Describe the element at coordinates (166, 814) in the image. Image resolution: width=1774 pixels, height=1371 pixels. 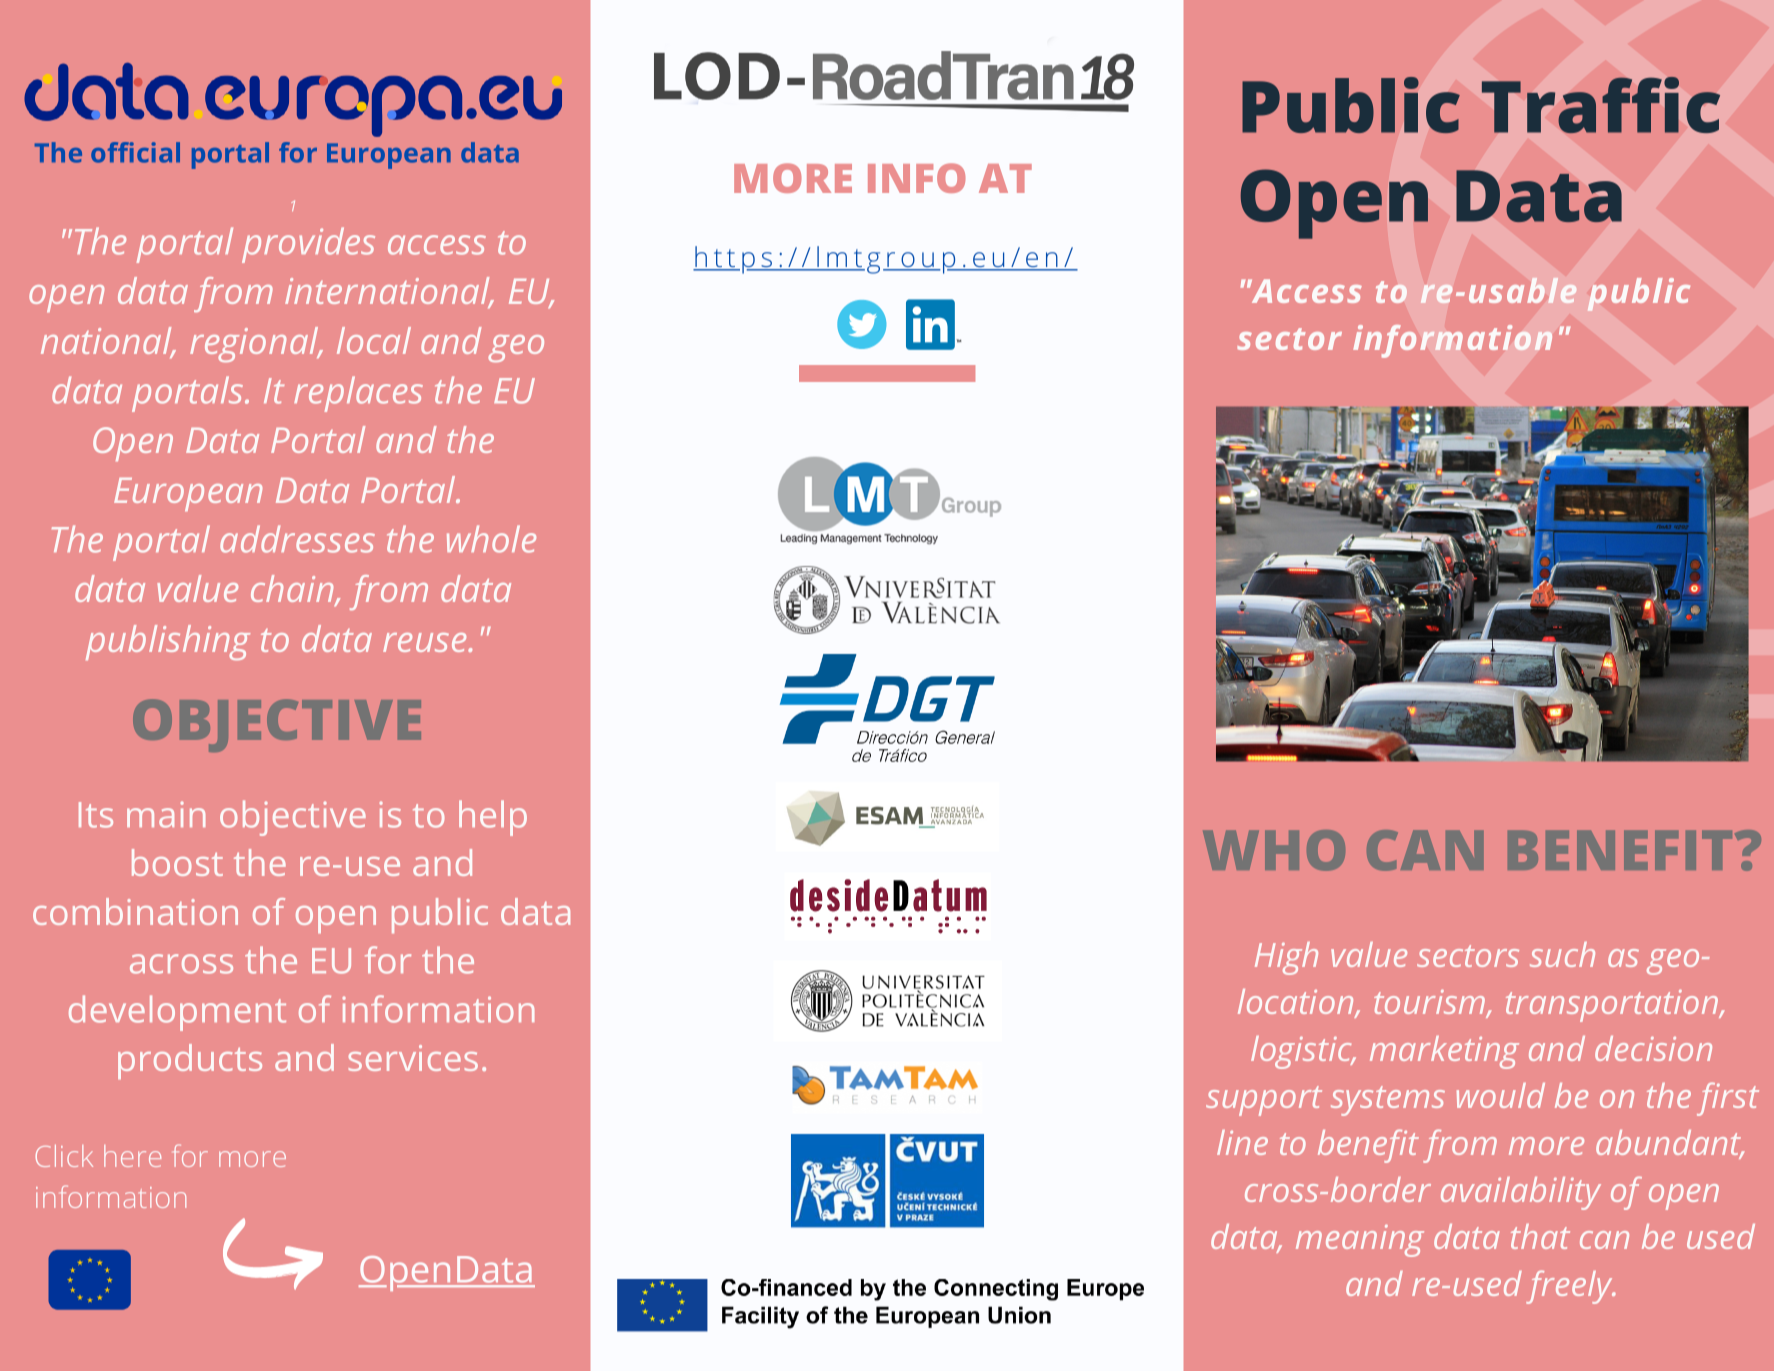
I see `main` at that location.
